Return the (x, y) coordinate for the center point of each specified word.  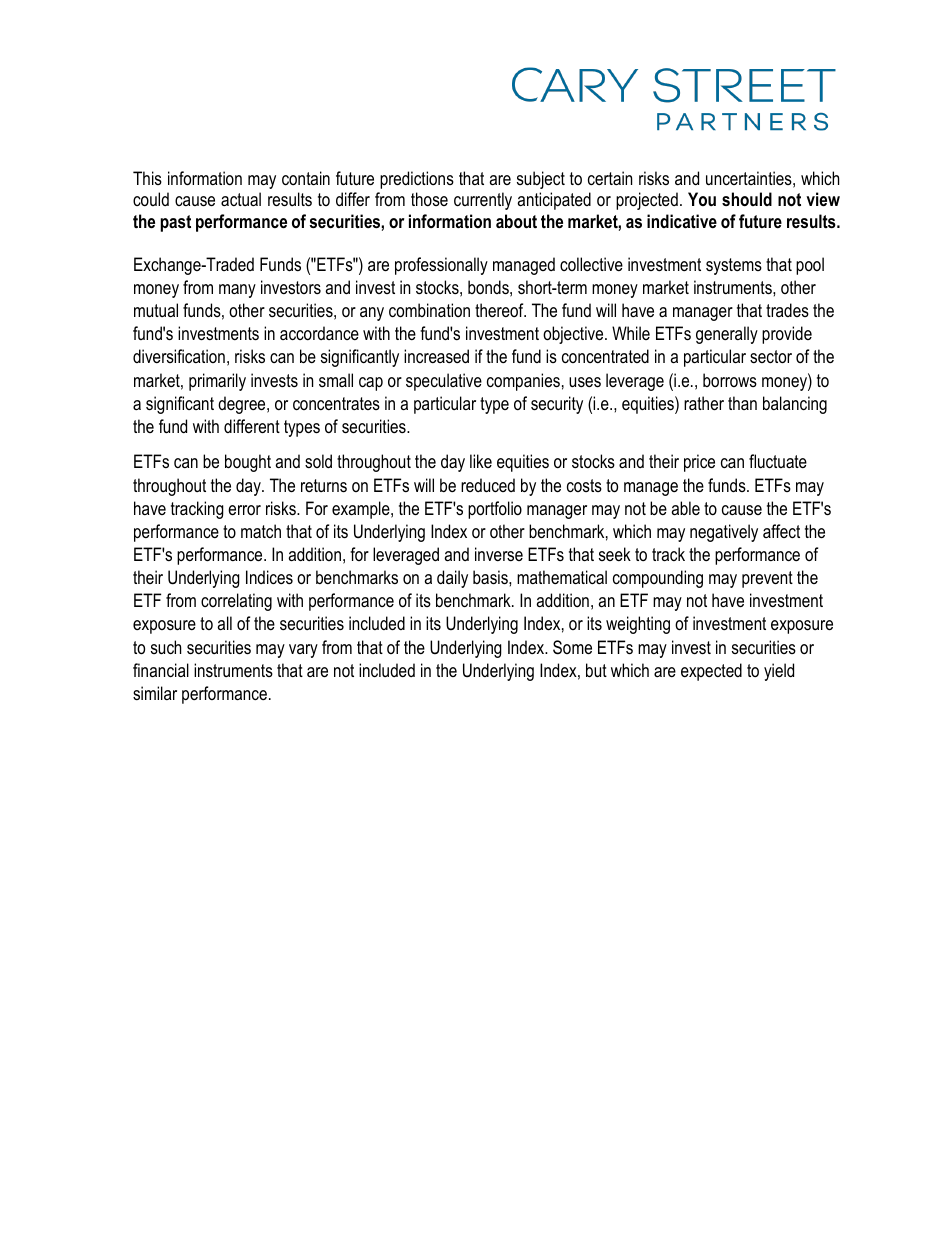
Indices (269, 577)
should (747, 199)
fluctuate (778, 461)
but (596, 670)
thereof (500, 310)
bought (248, 463)
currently (483, 201)
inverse (499, 554)
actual (241, 199)
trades (787, 310)
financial (161, 670)
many (237, 291)
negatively (724, 533)
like (481, 461)
